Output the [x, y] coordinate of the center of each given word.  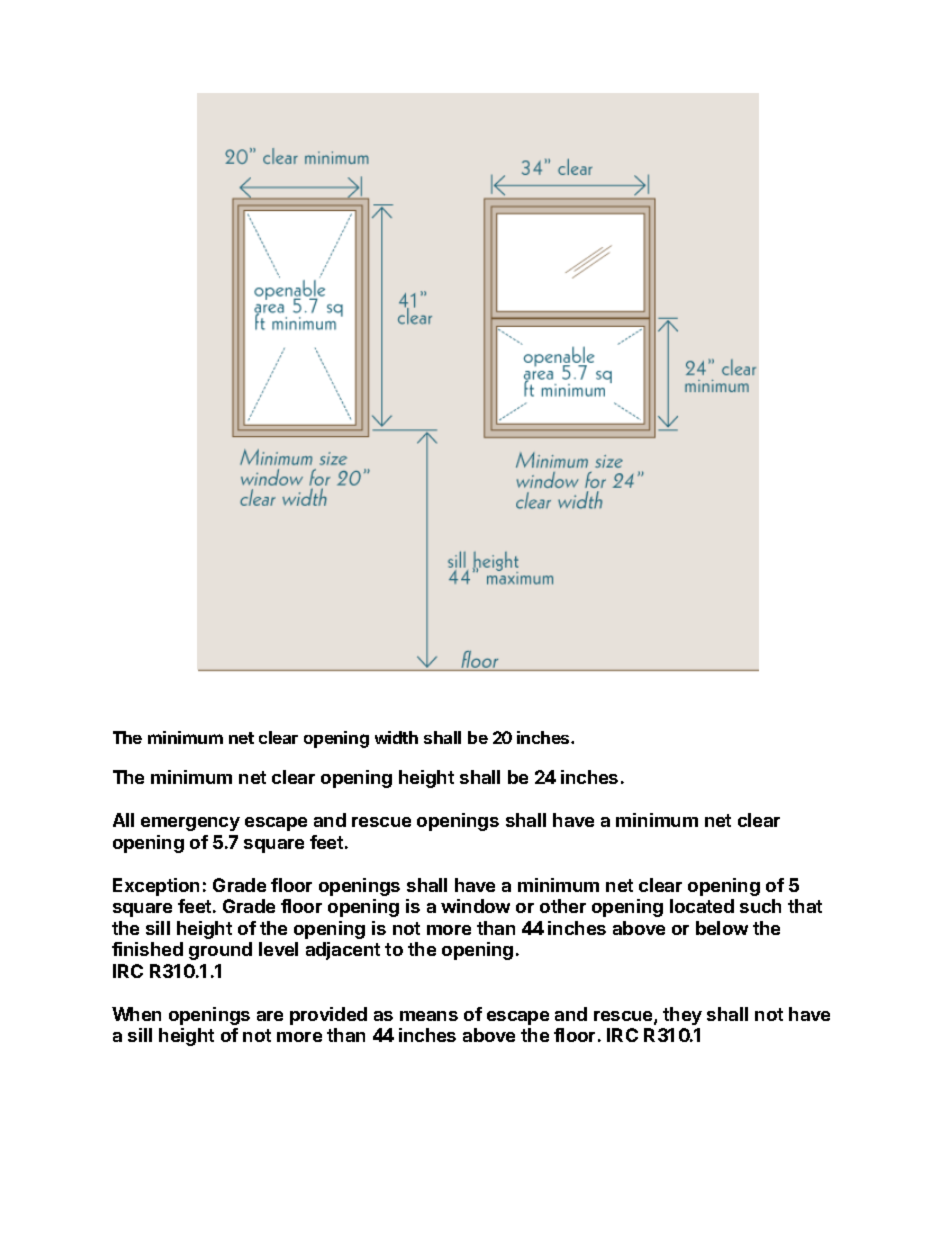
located [702, 906]
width [396, 737]
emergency [190, 824]
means [429, 1016]
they [682, 1016]
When [136, 1014]
